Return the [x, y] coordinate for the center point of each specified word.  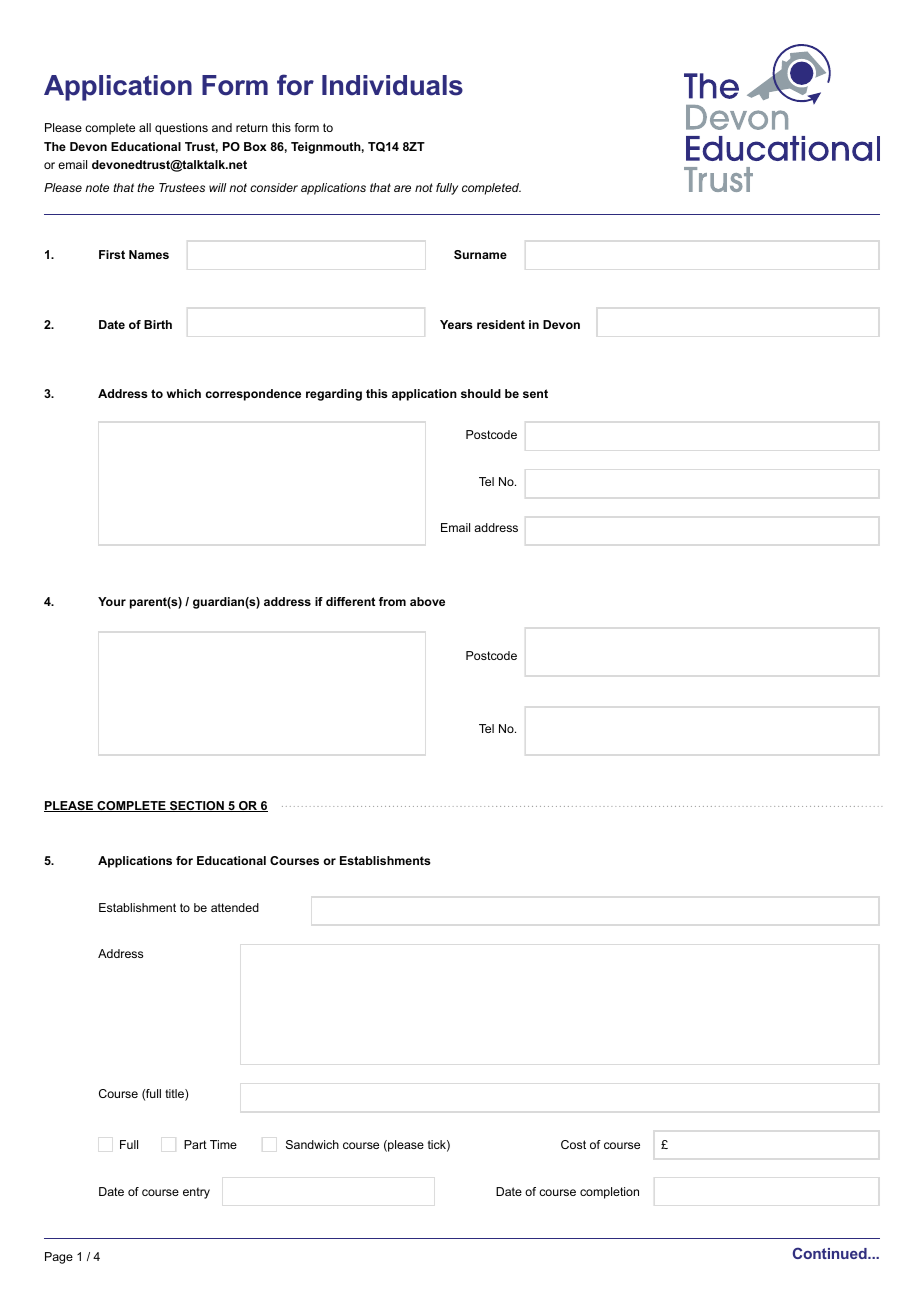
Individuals [392, 85]
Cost [573, 1144]
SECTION [197, 806]
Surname [480, 254]
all [145, 127]
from [392, 601]
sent [535, 393]
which [184, 393]
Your [112, 601]
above [427, 601]
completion [609, 1193]
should [481, 393]
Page [59, 1258]
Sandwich [312, 1144]
